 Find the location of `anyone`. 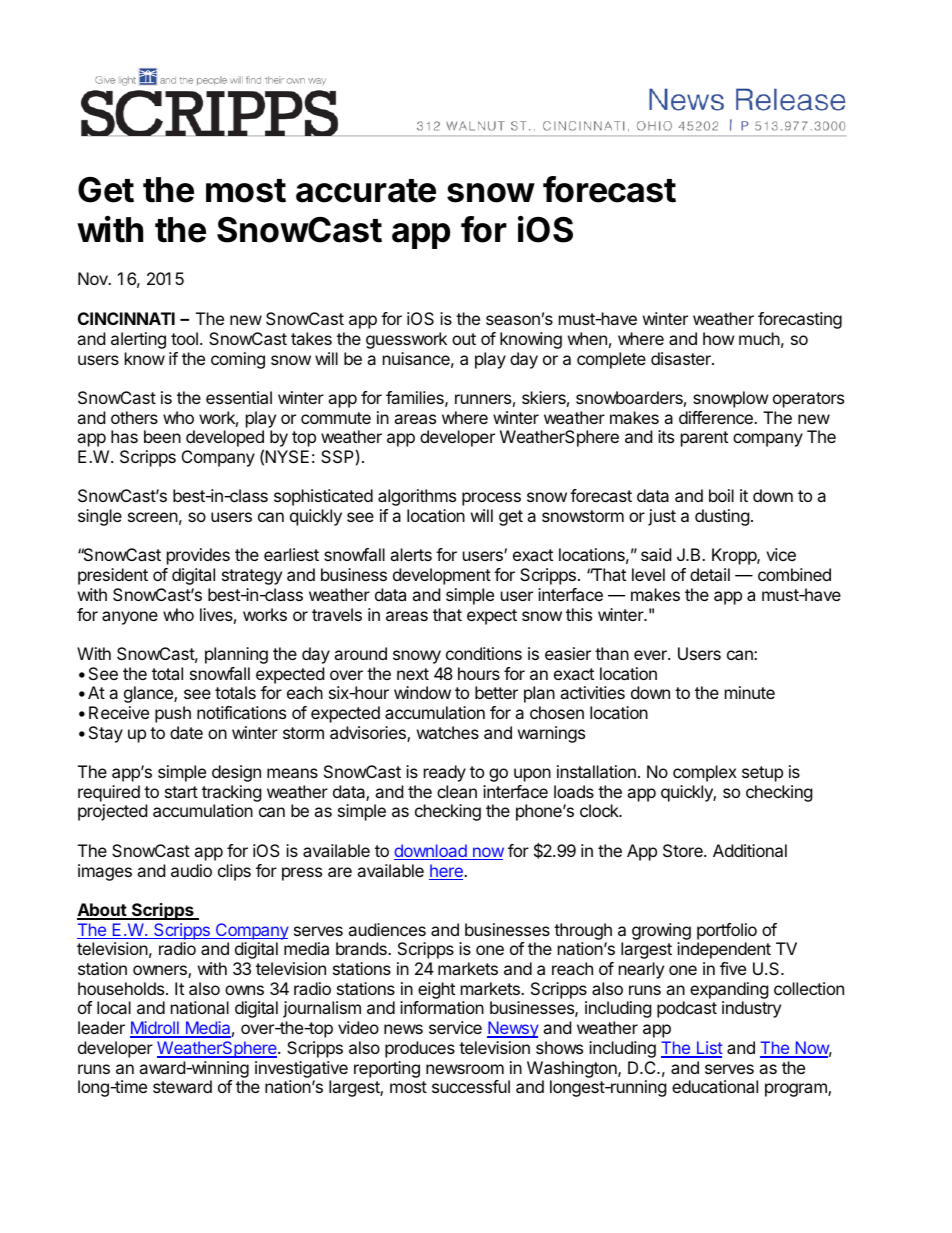

anyone is located at coordinates (130, 618).
